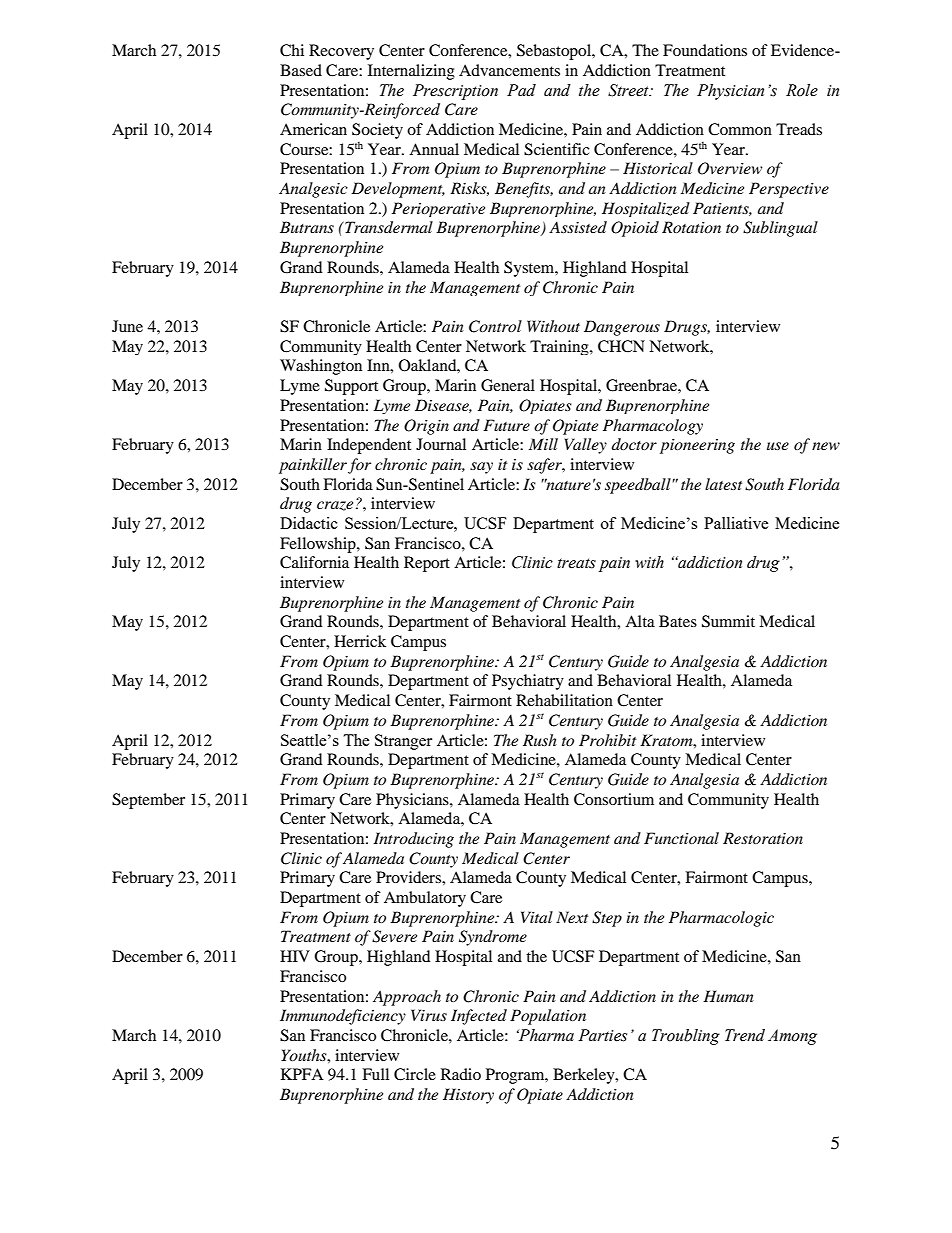 The height and width of the image is (1233, 952). What do you see at coordinates (148, 801) in the image?
I see `September` at bounding box center [148, 801].
